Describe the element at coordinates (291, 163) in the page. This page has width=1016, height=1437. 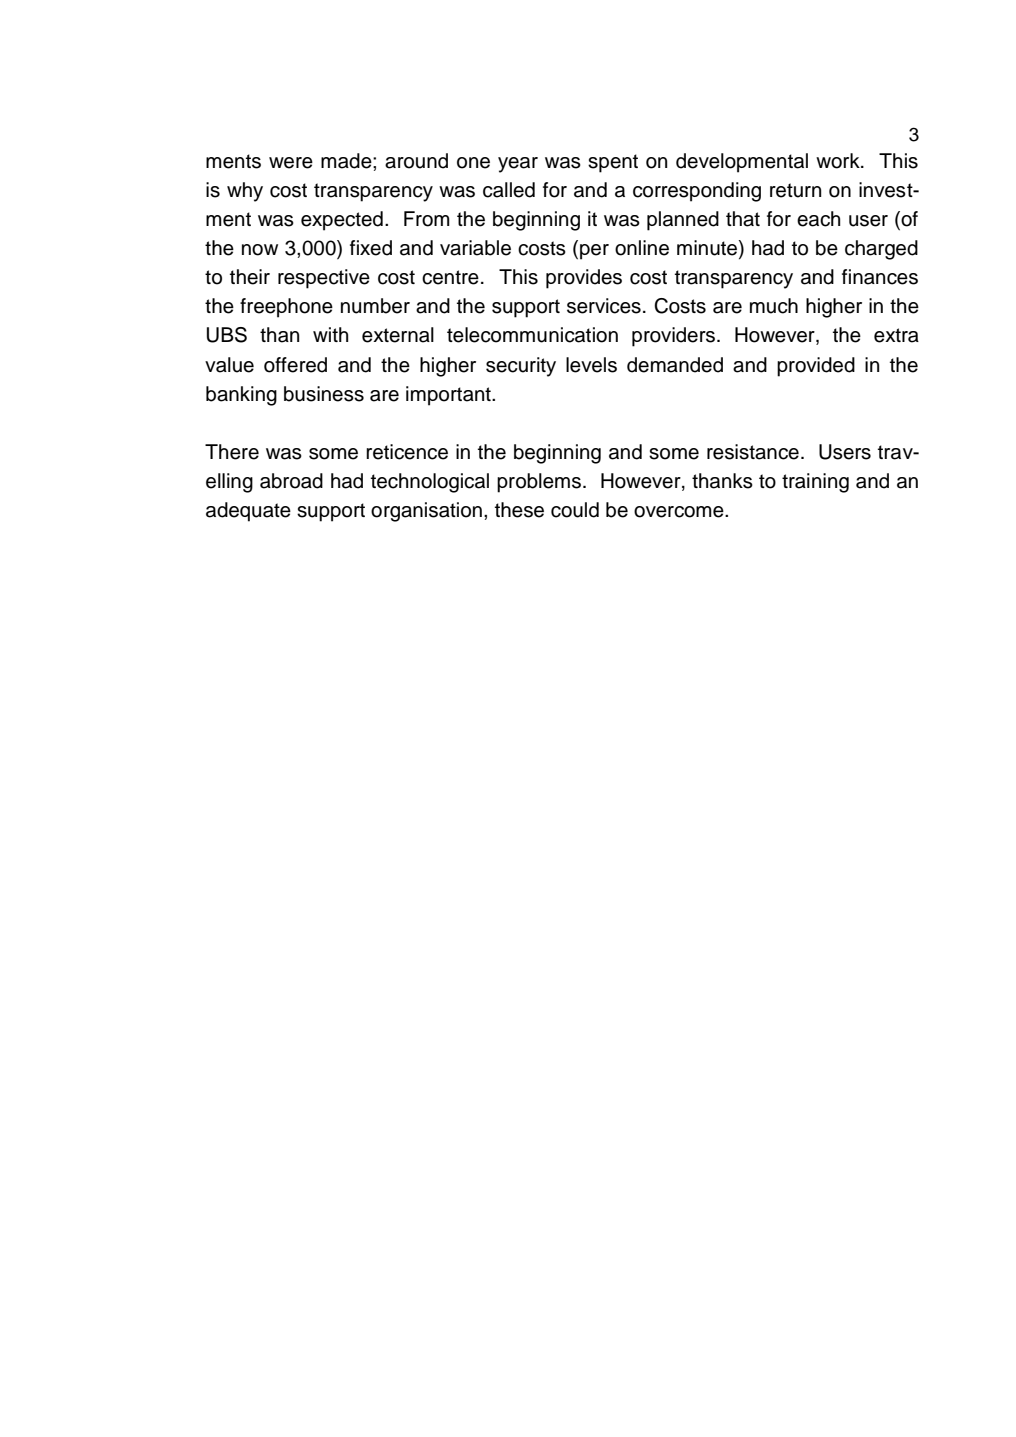
I see `were` at that location.
